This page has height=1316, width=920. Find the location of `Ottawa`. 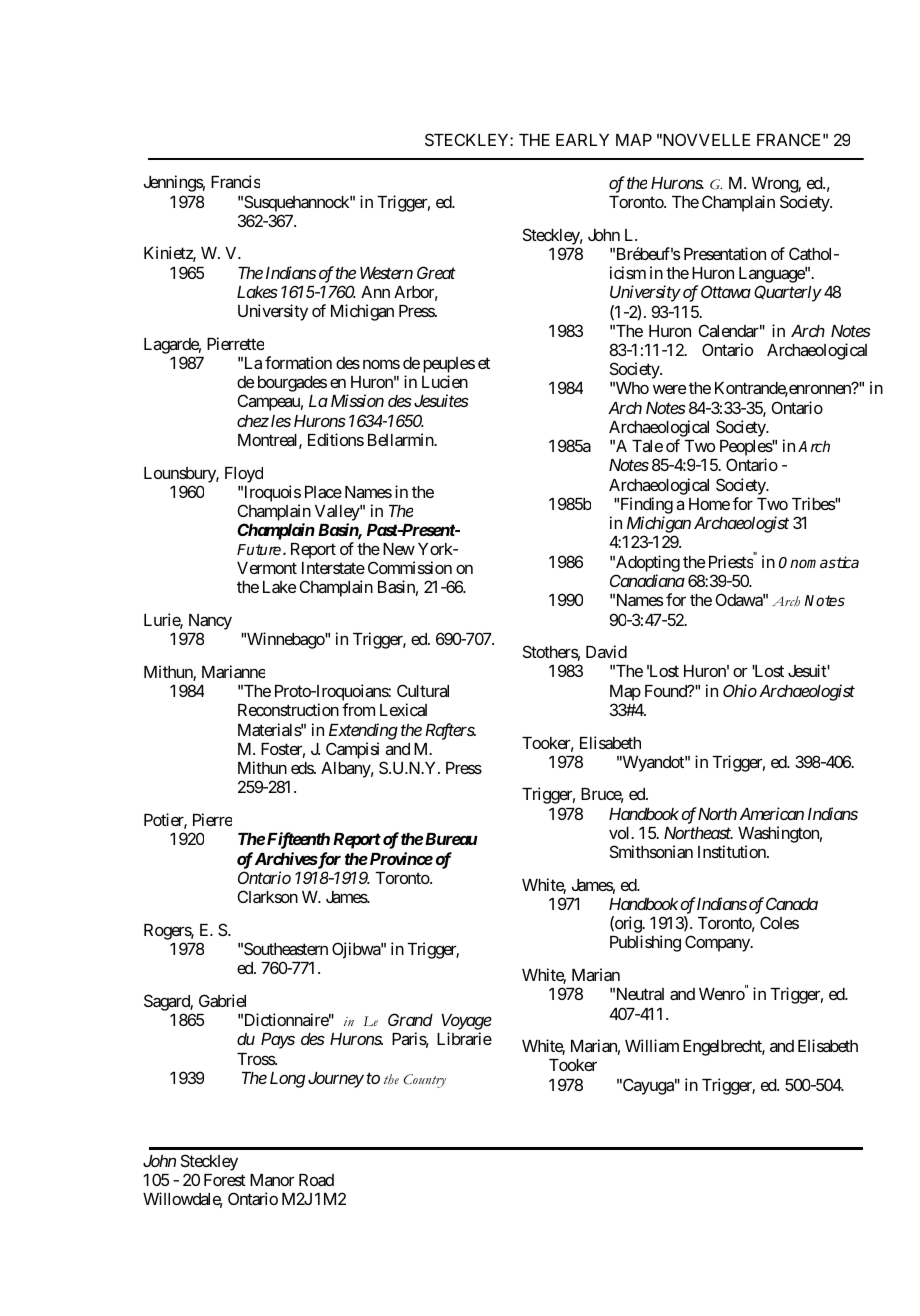

Ottawa is located at coordinates (726, 291).
